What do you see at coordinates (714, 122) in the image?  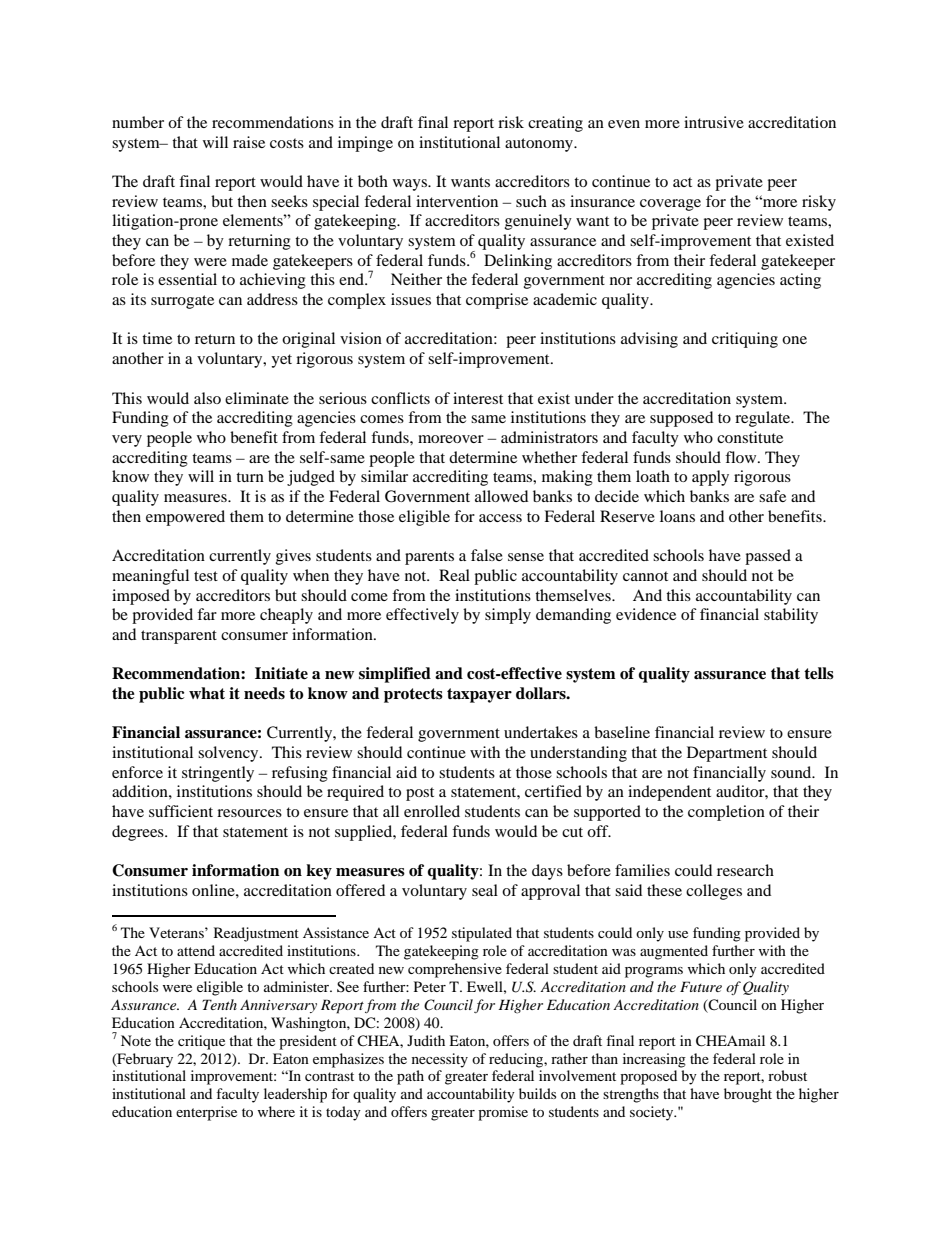 I see `intrusive` at bounding box center [714, 122].
